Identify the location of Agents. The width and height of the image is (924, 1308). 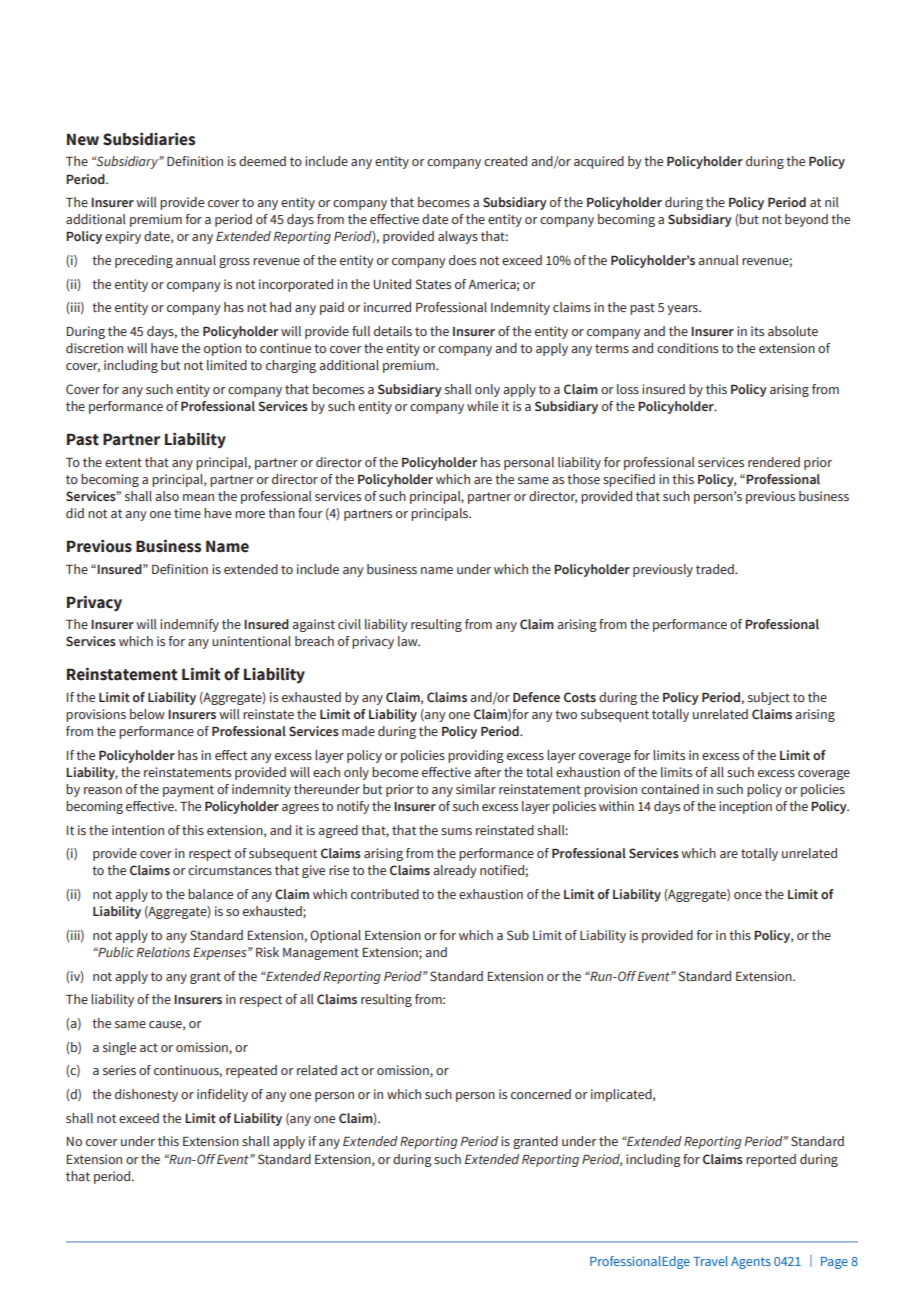
(751, 1263).
